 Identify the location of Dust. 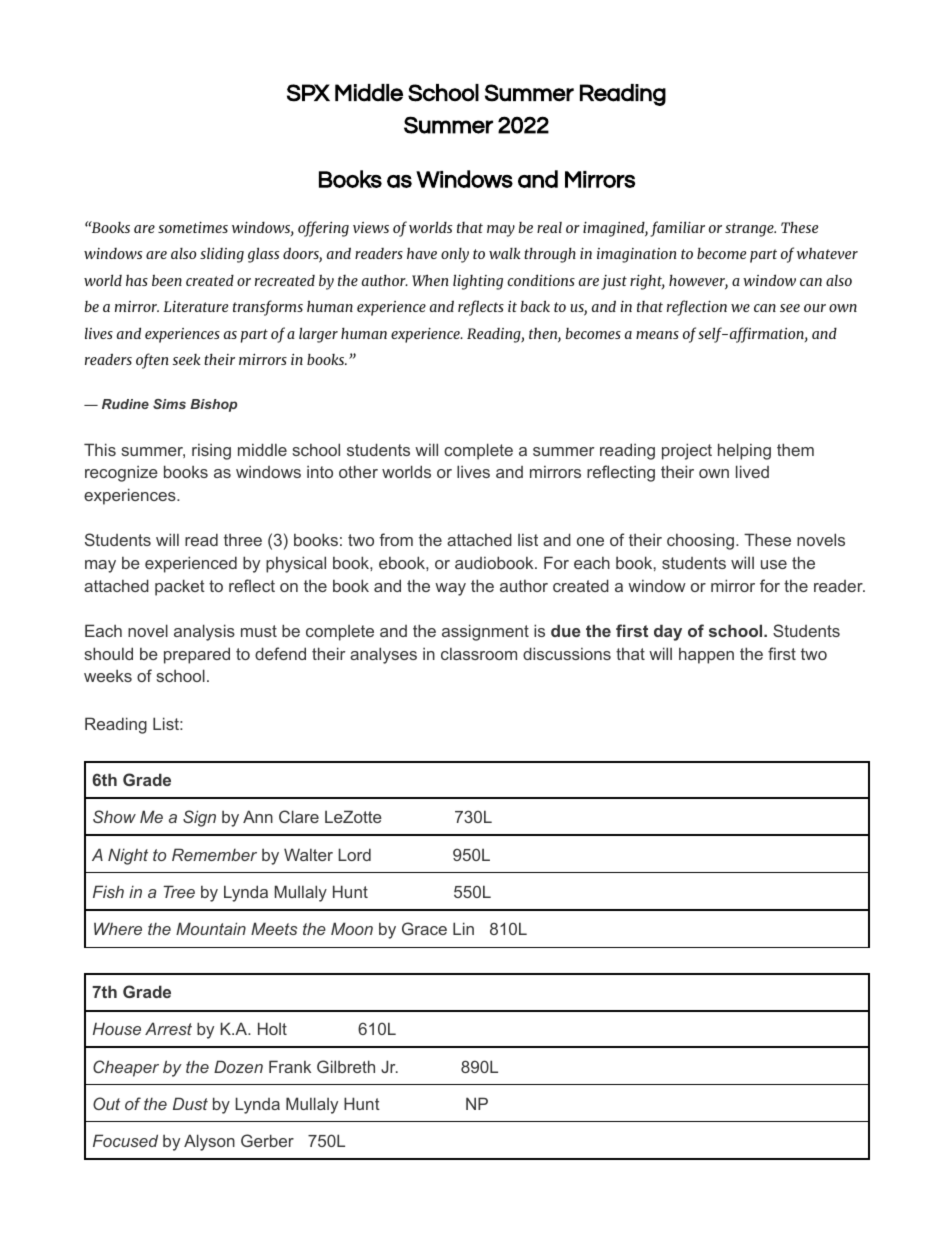
(190, 1103).
